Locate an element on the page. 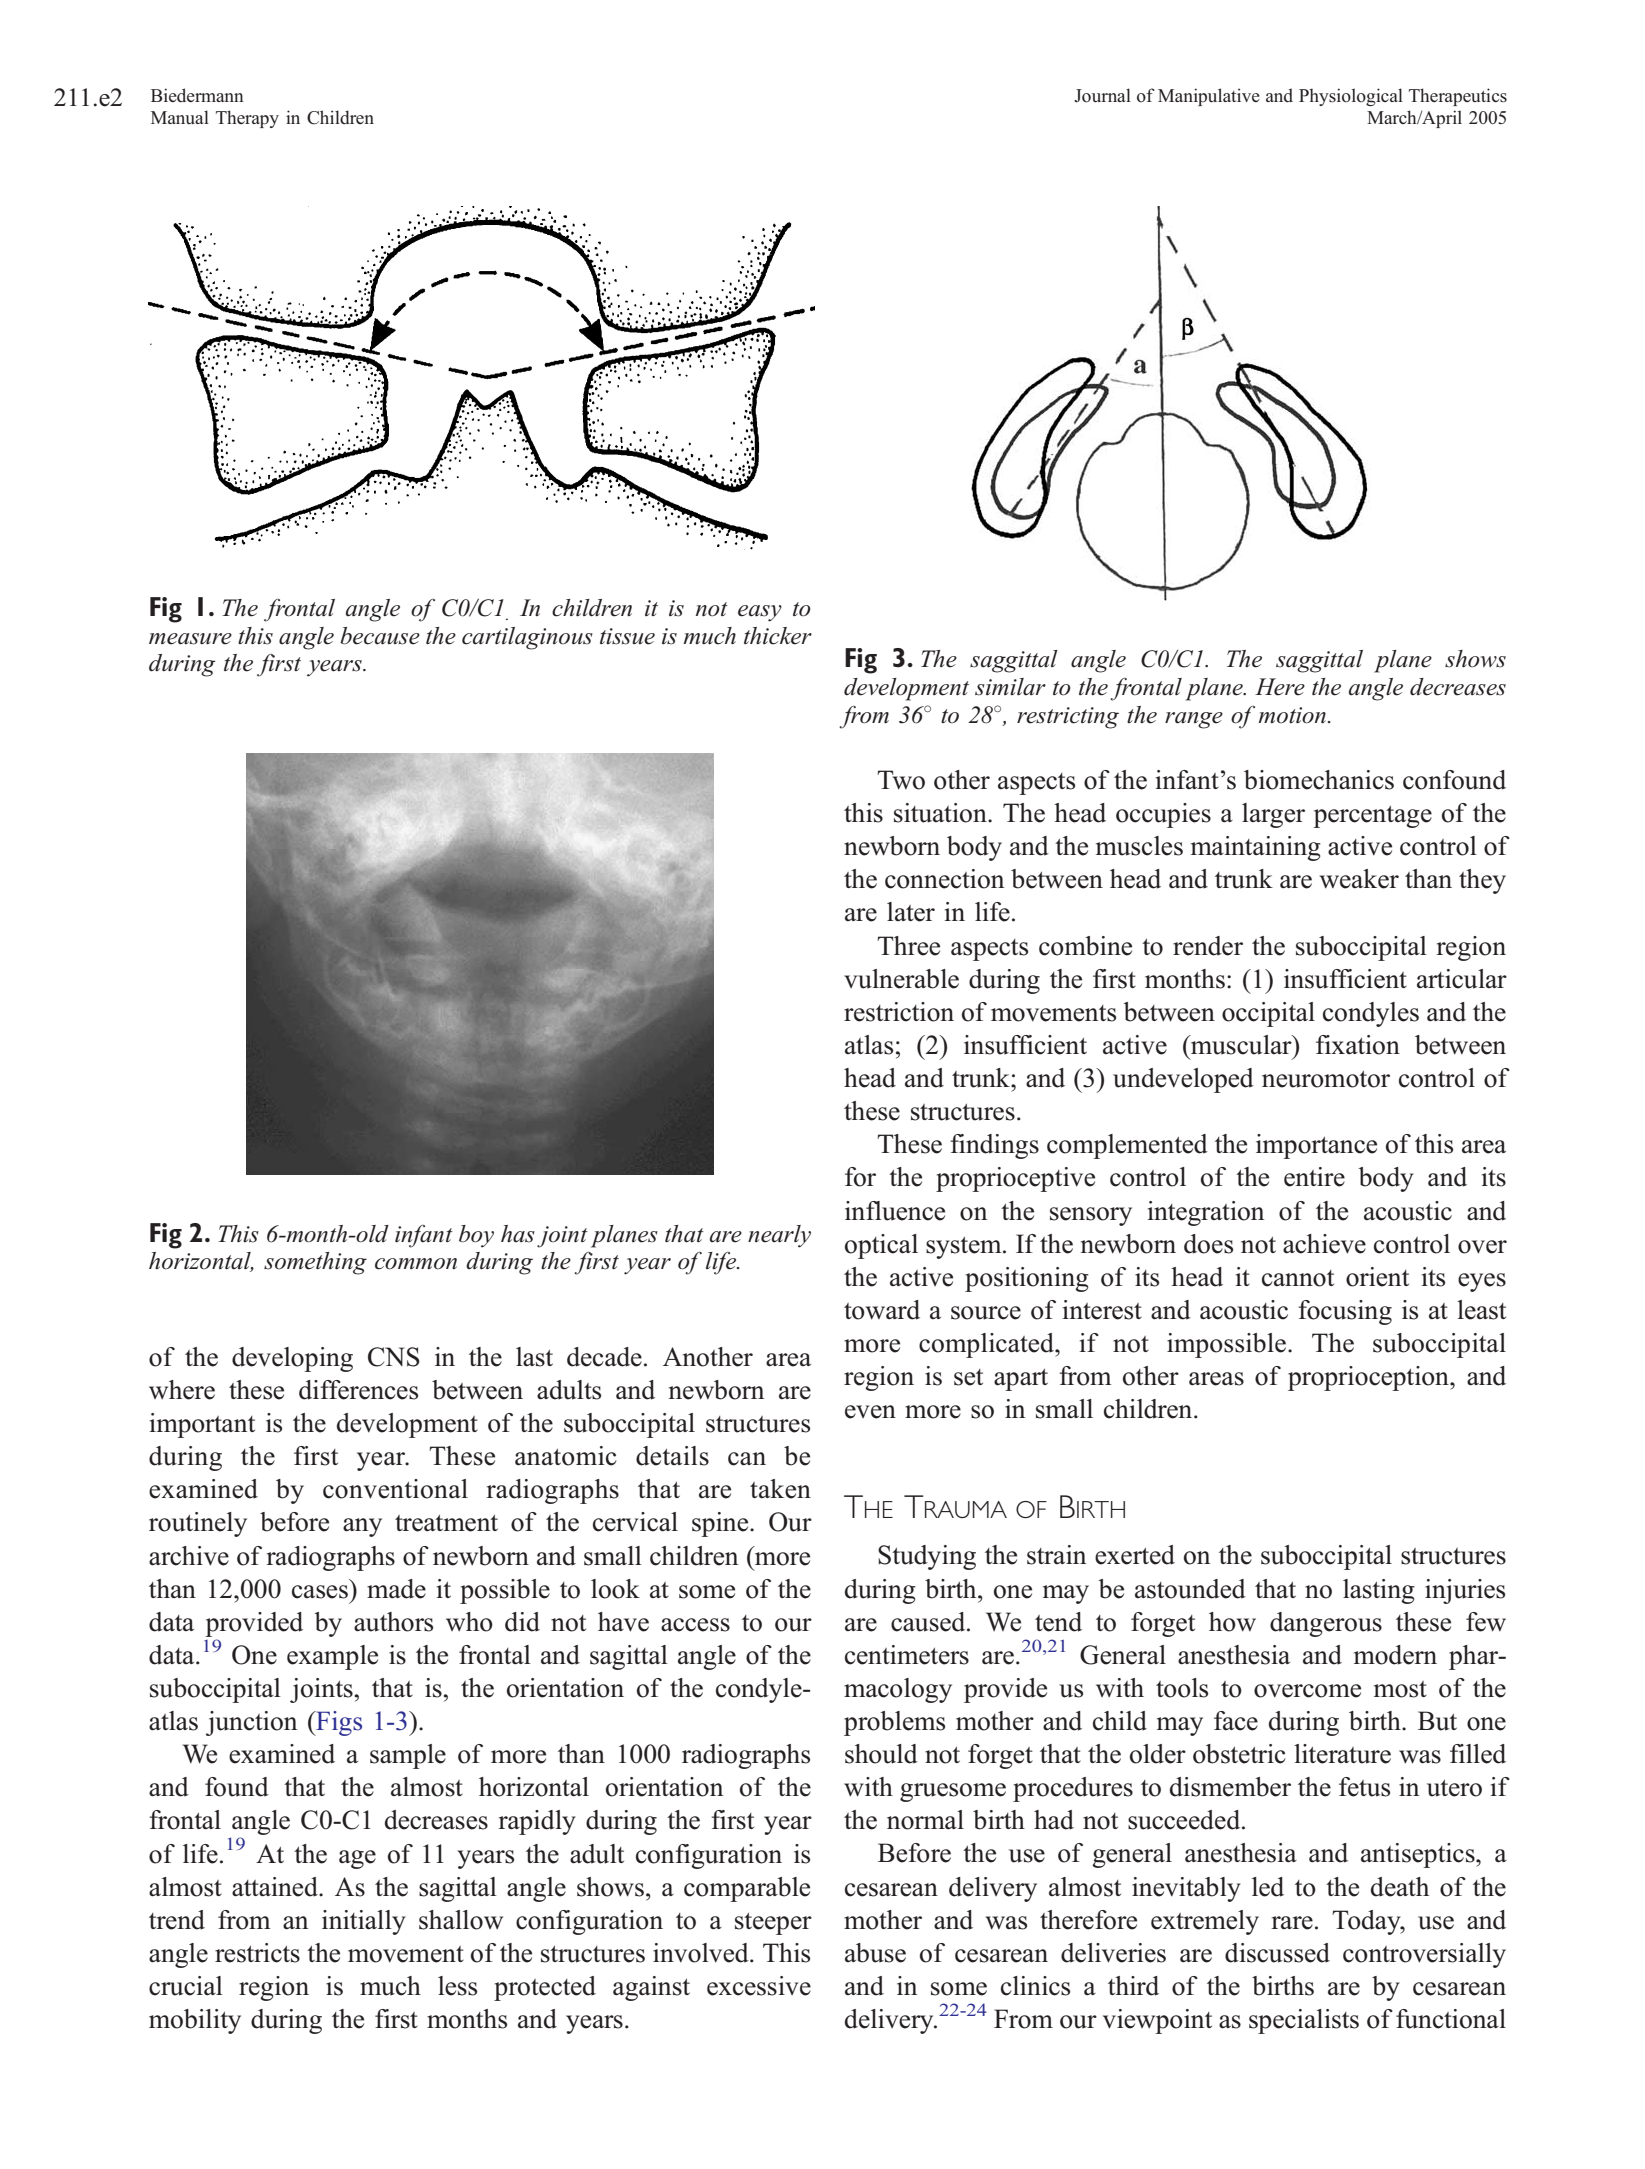 The width and height of the image is (1645, 2169). dangerous is located at coordinates (1326, 1624).
